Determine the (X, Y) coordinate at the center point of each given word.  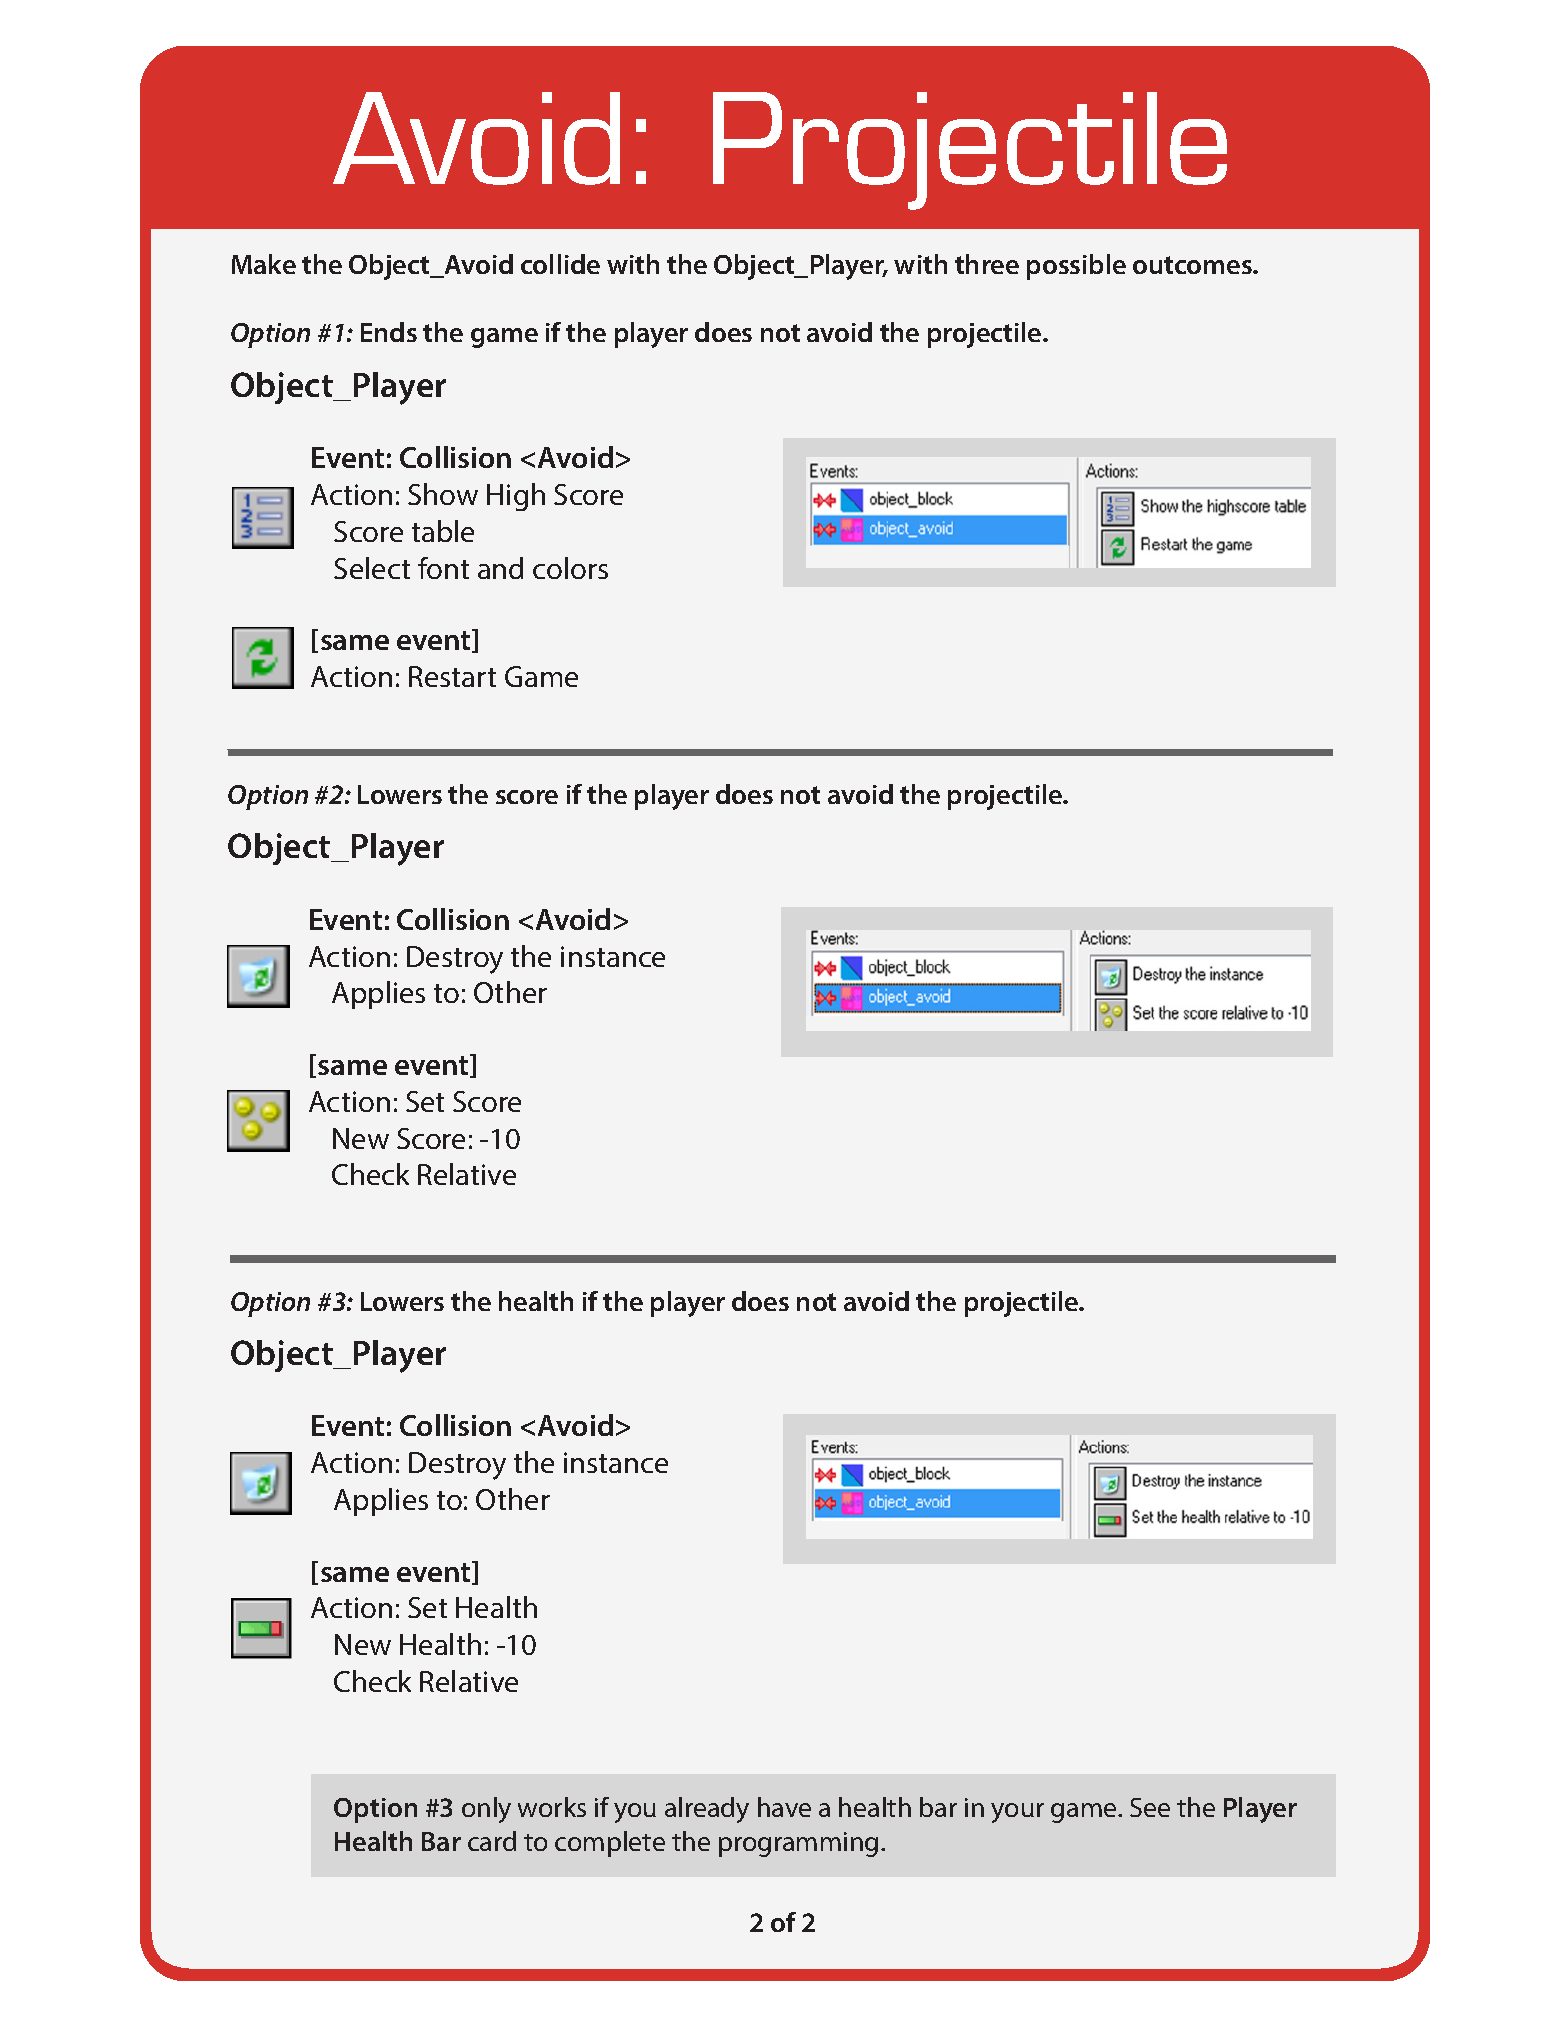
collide (560, 264)
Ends (389, 332)
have (784, 1807)
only (486, 1810)
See (1150, 1807)
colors (570, 568)
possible (1076, 267)
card (492, 1841)
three (987, 264)
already (707, 1810)
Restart (452, 676)
